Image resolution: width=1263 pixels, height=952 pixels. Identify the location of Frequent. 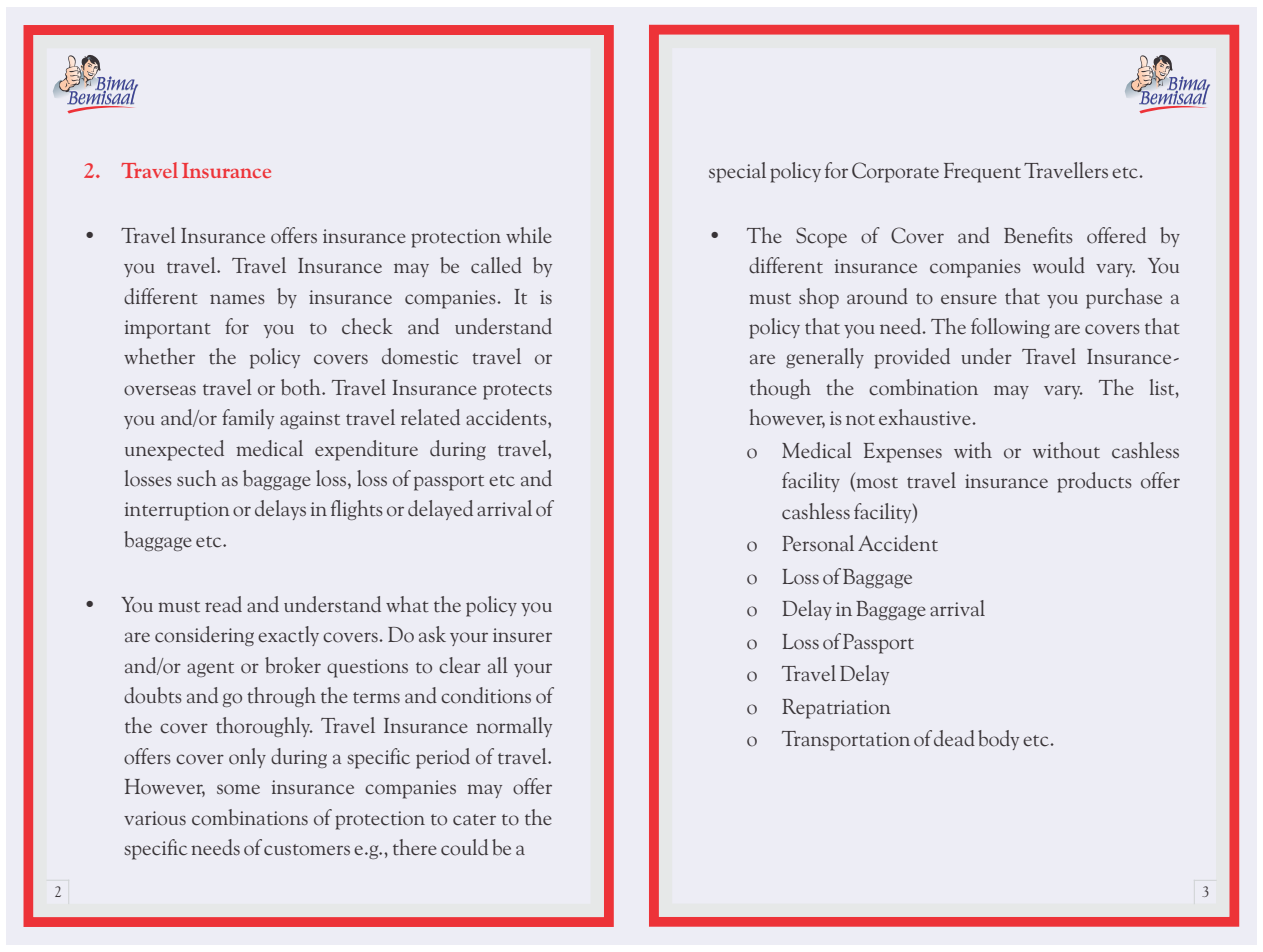
(982, 173).
